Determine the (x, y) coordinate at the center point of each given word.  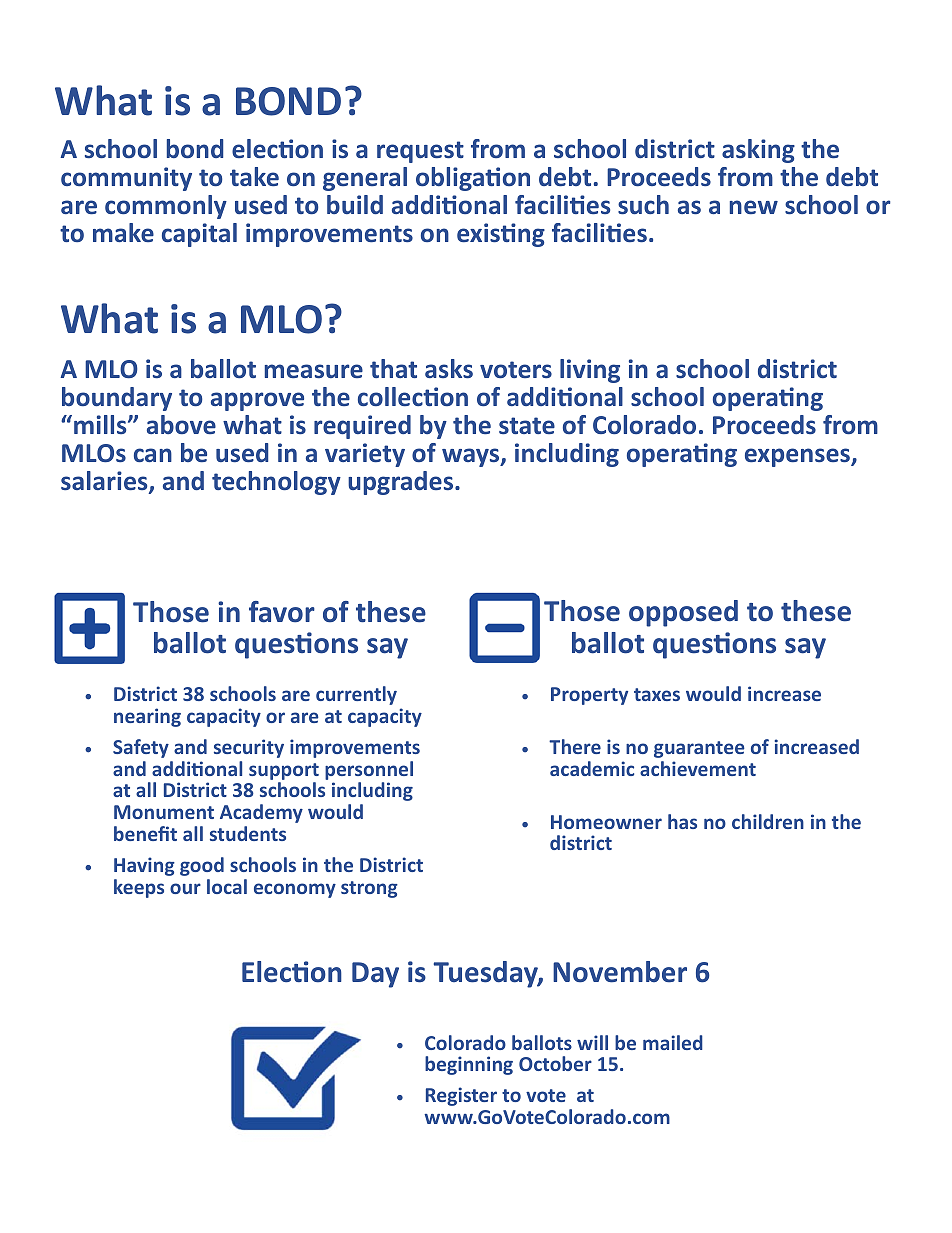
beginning (469, 1065)
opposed (683, 613)
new (754, 207)
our (185, 888)
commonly (166, 207)
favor (282, 612)
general (365, 179)
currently (356, 695)
